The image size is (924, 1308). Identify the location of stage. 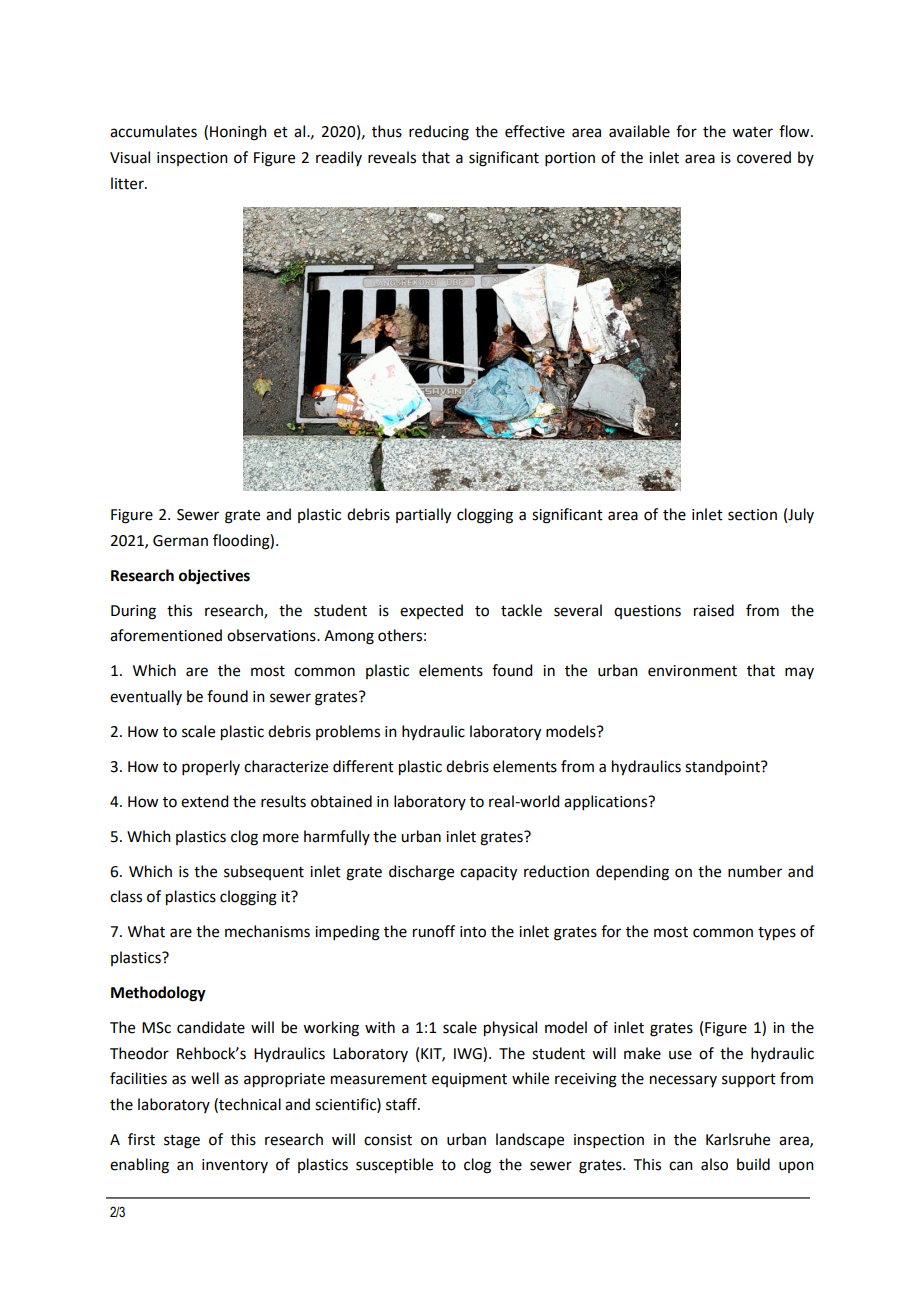
(182, 1142).
